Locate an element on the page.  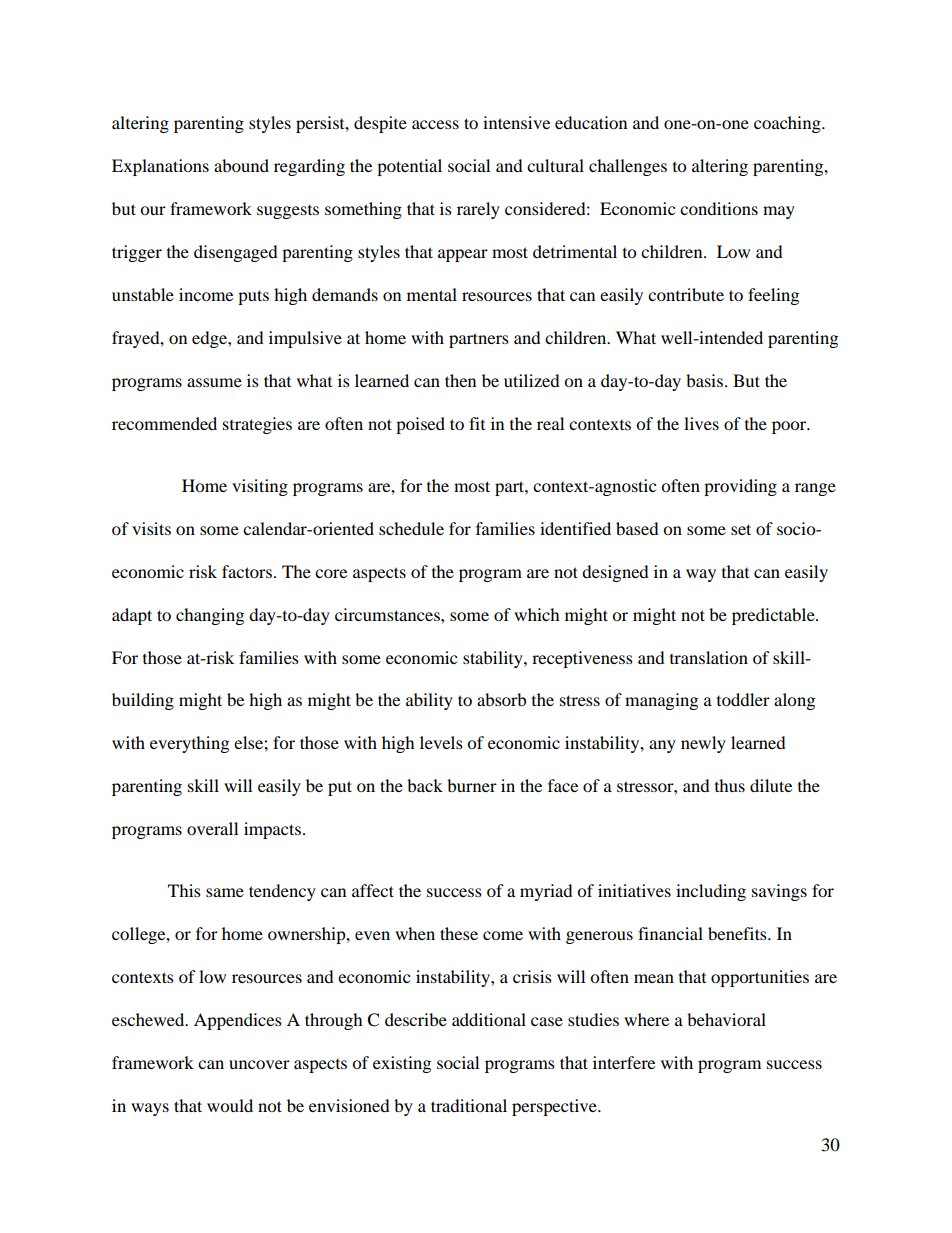
access is located at coordinates (435, 124).
